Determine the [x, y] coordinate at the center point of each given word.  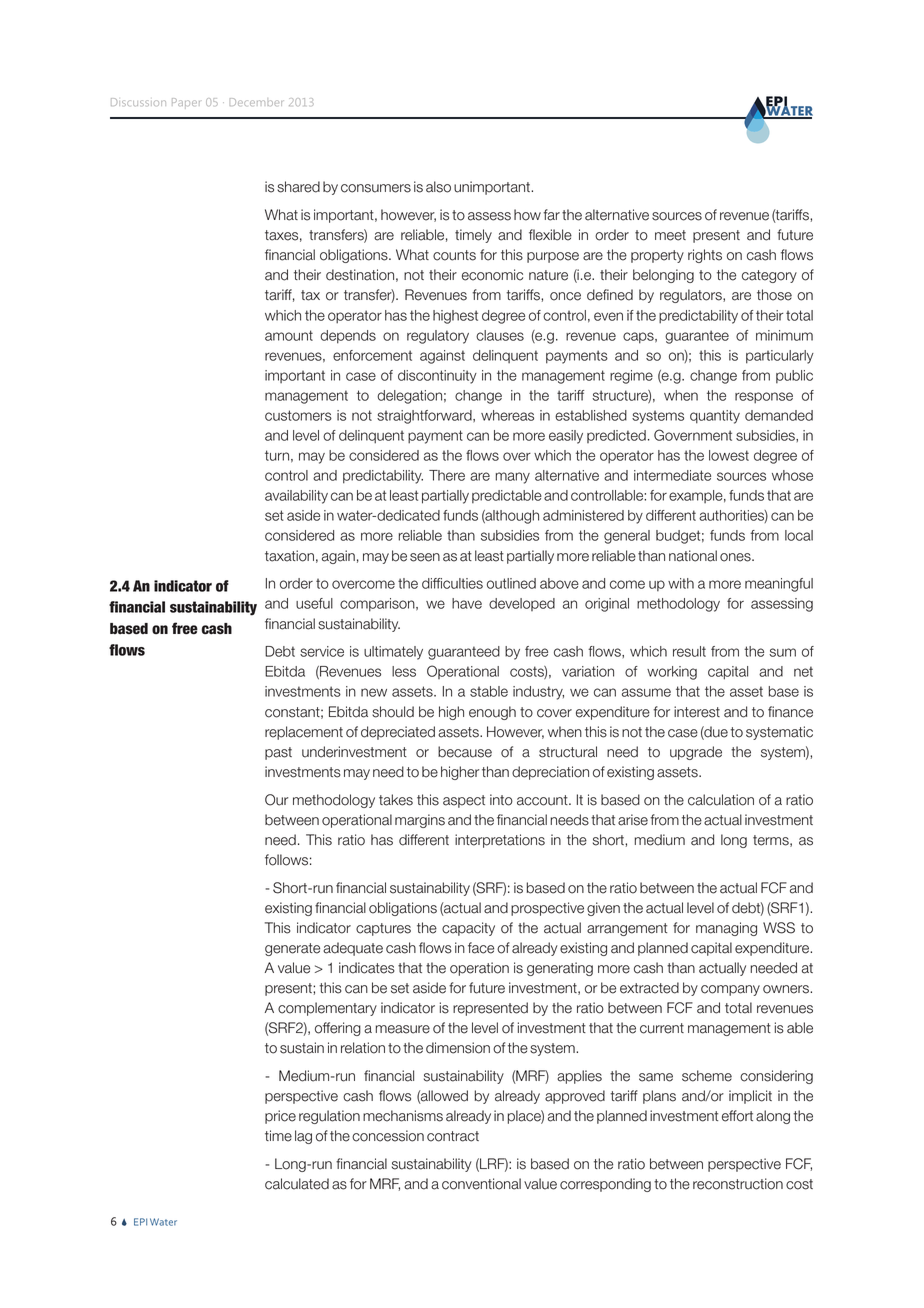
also [438, 187]
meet [670, 235]
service [322, 651]
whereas [507, 415]
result [689, 651]
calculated [297, 1184]
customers [298, 415]
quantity [715, 417]
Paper [186, 103]
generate [292, 949]
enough [492, 713]
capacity [468, 929]
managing [726, 929]
